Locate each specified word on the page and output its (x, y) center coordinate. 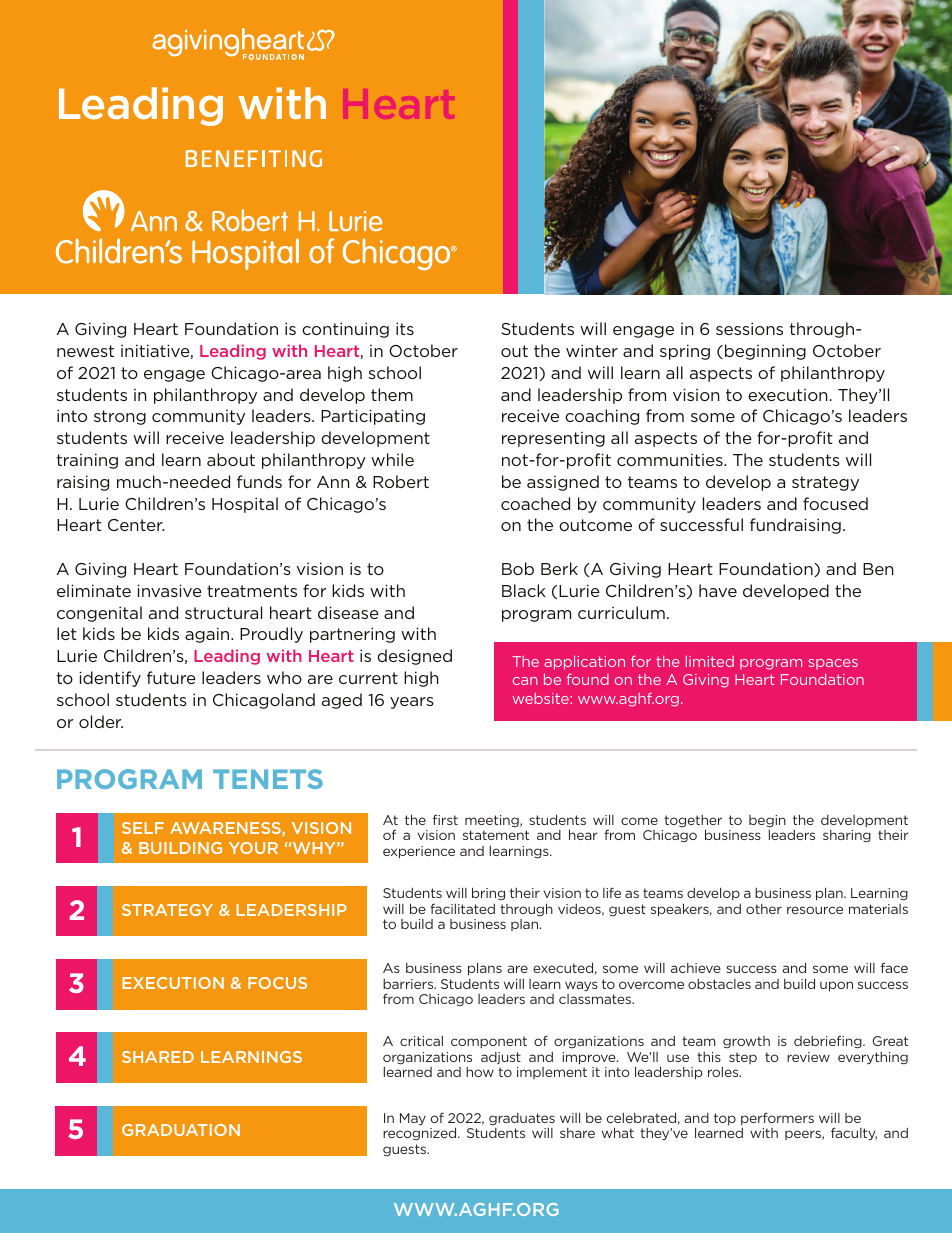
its (405, 328)
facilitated (462, 908)
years (412, 703)
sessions (749, 328)
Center (136, 525)
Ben (878, 569)
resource (815, 910)
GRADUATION (181, 1130)
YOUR (253, 848)
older (101, 721)
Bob (518, 568)
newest (85, 351)
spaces (833, 664)
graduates (522, 1119)
